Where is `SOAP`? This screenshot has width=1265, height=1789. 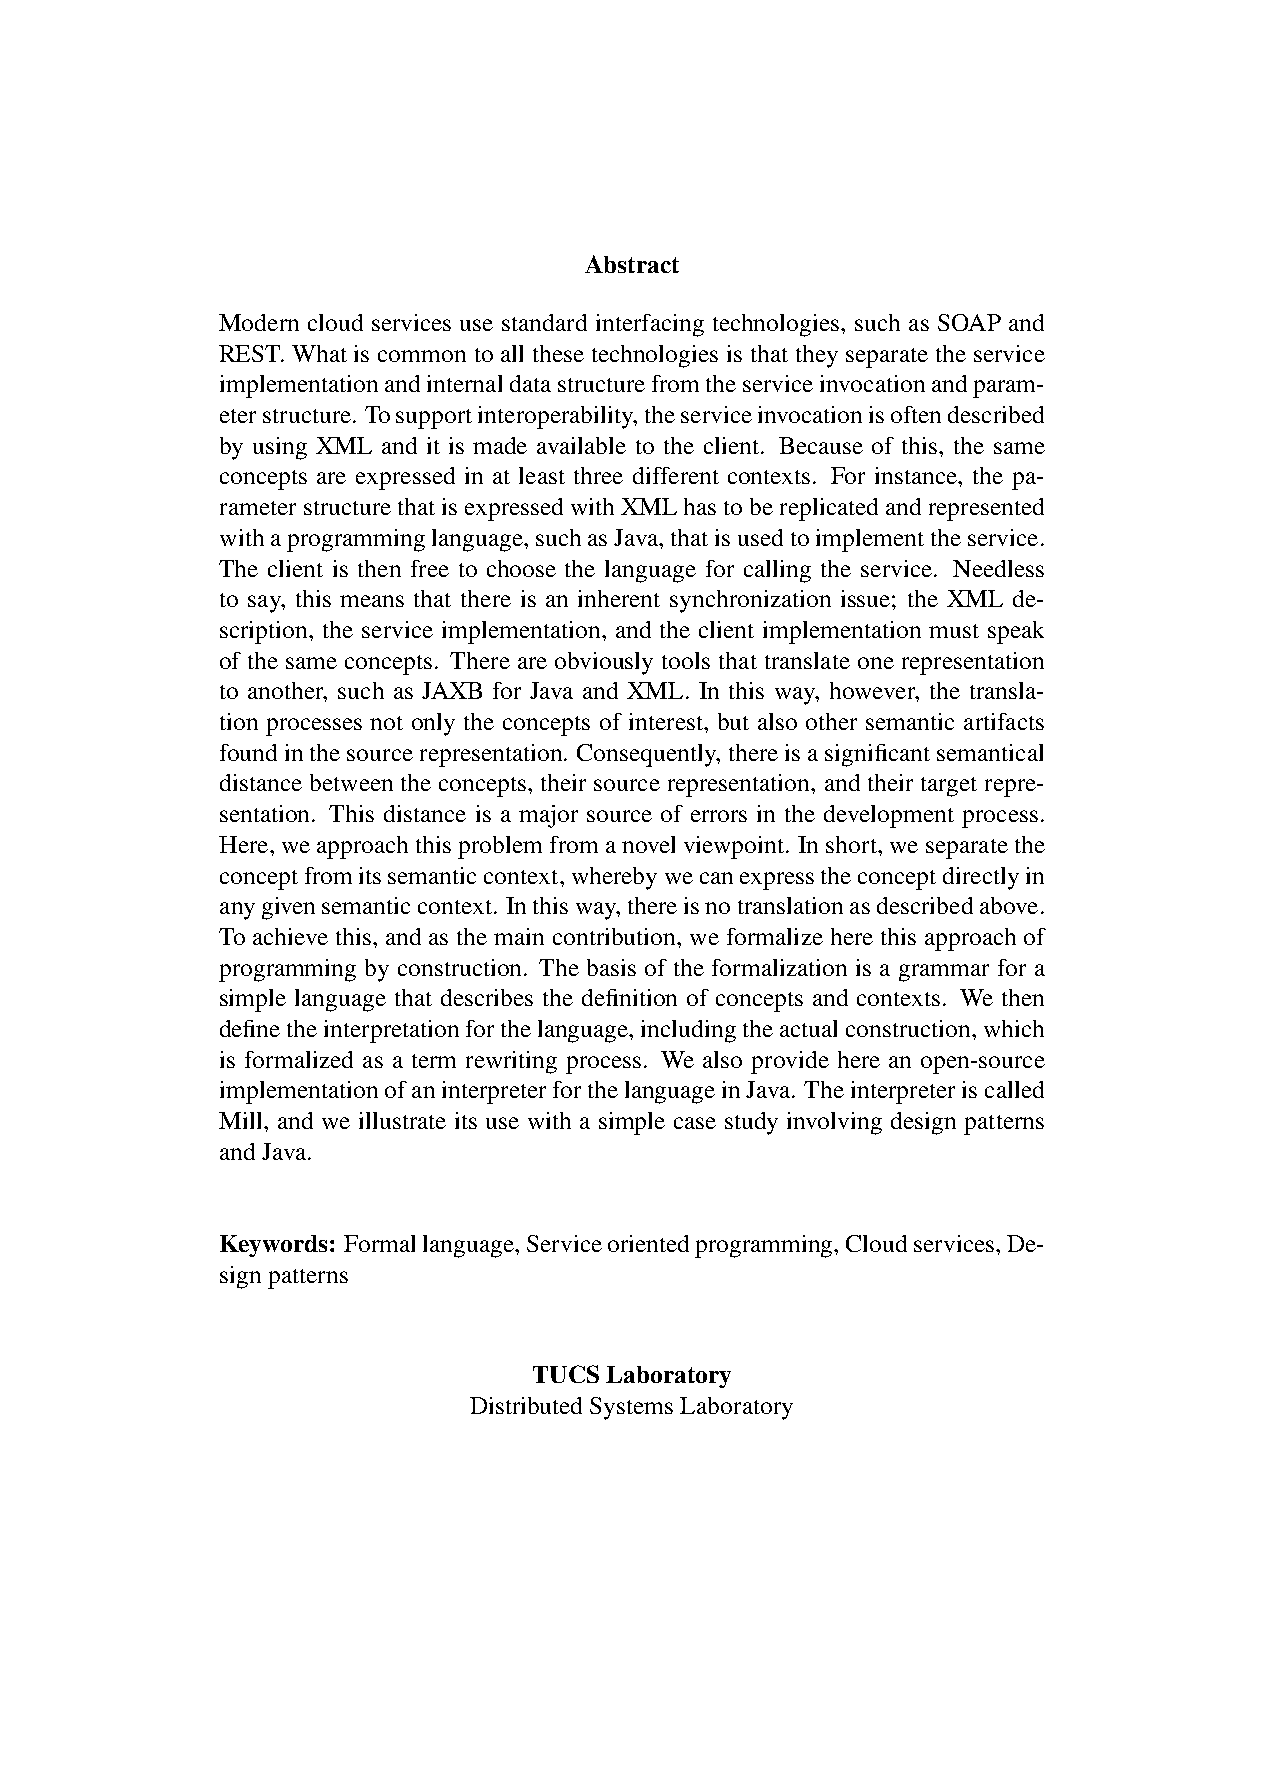 SOAP is located at coordinates (969, 322).
